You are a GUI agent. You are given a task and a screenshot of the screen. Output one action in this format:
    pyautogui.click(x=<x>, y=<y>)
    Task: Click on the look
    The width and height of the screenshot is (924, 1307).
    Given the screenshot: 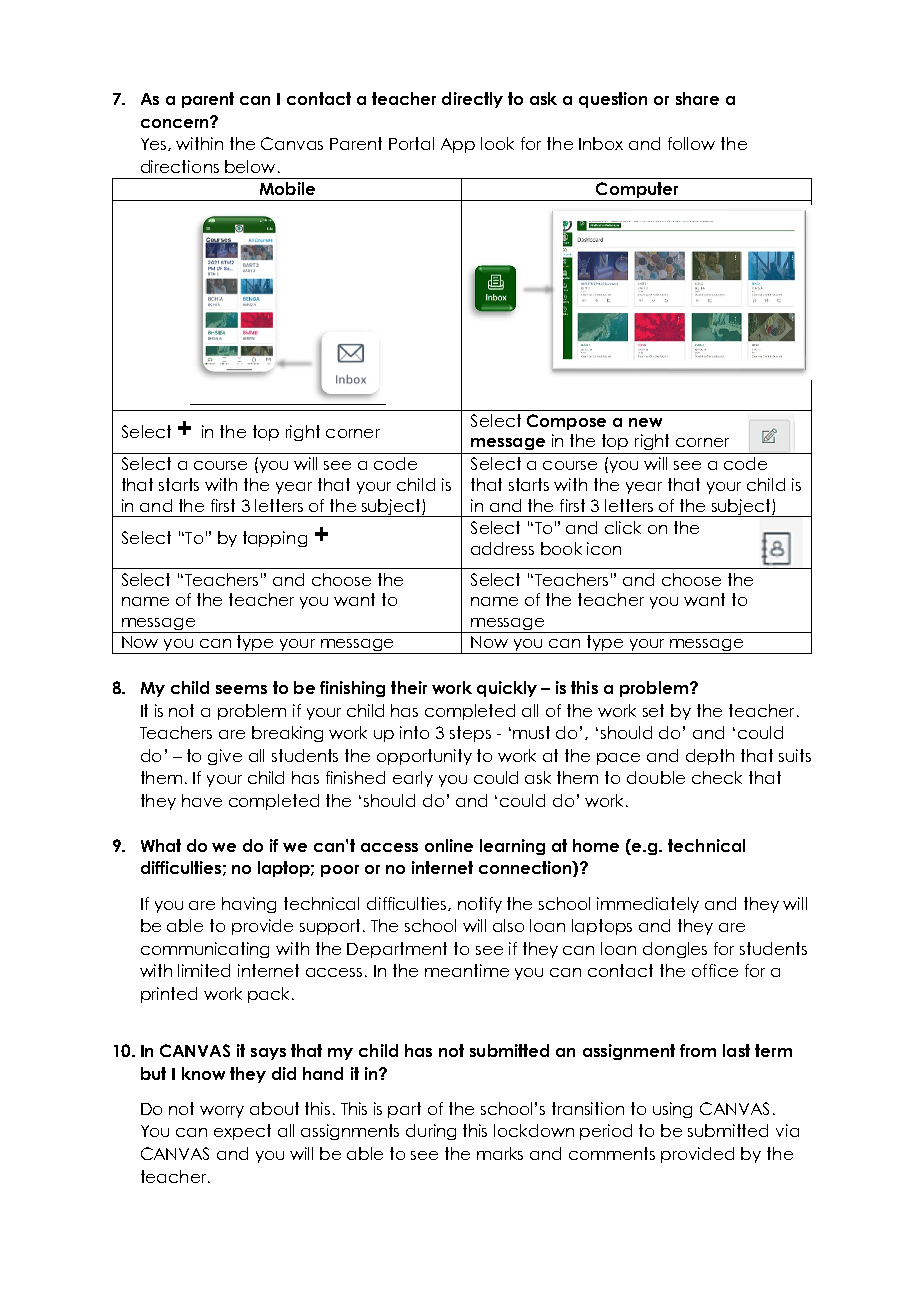 What is the action you would take?
    pyautogui.click(x=497, y=143)
